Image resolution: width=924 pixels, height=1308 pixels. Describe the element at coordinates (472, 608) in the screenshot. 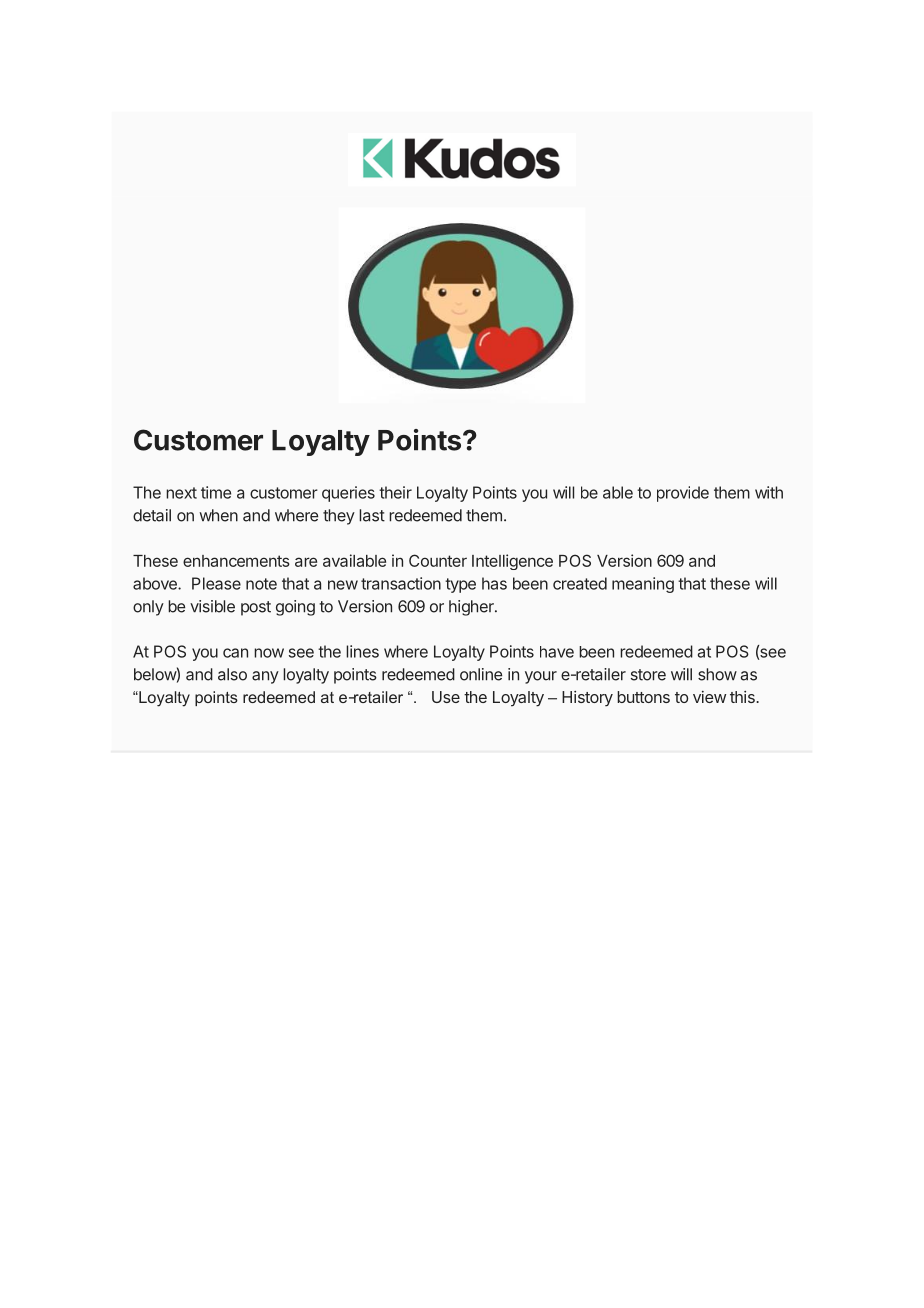

I see `higher` at that location.
